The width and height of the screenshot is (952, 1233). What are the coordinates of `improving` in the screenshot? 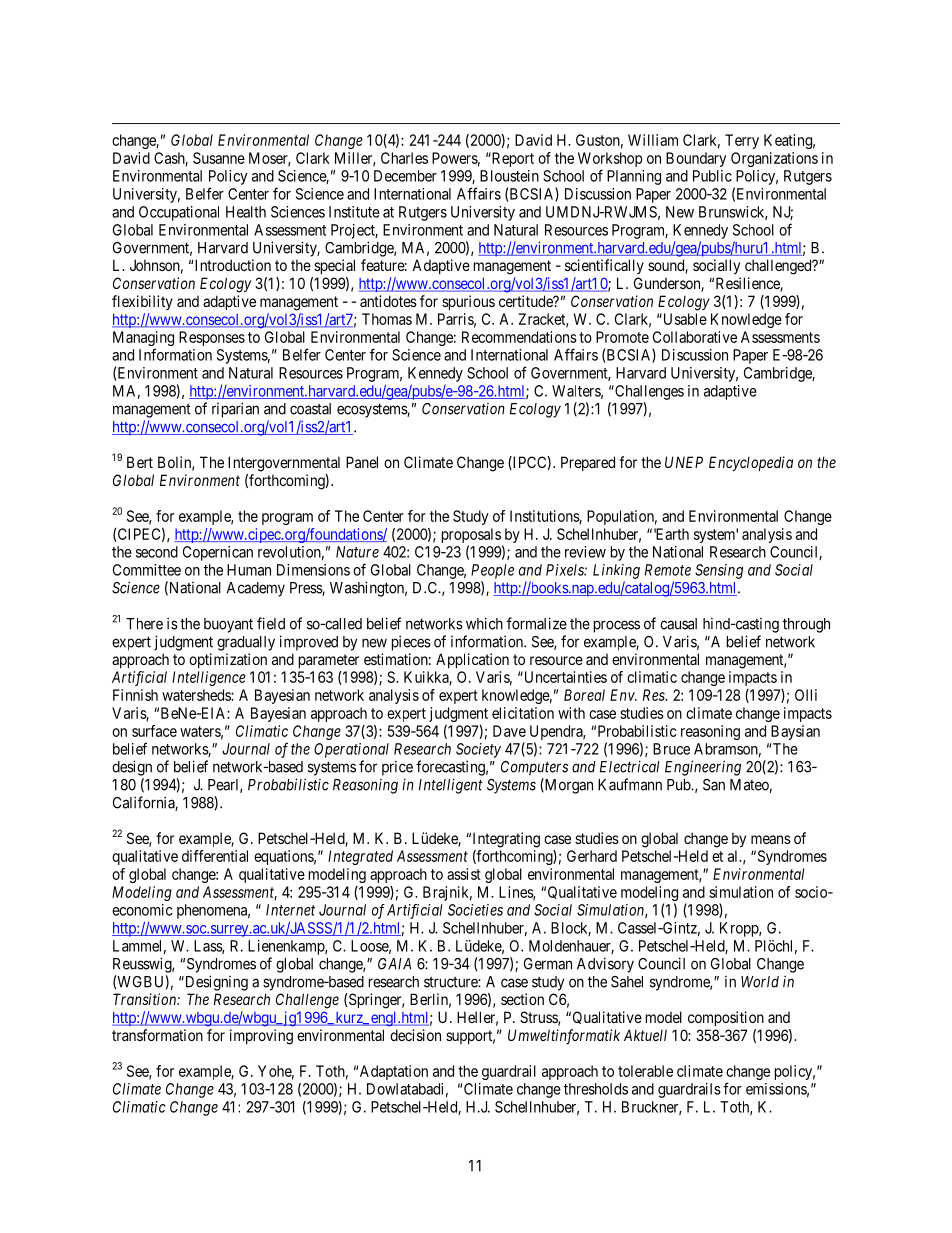 It's located at (261, 1037).
